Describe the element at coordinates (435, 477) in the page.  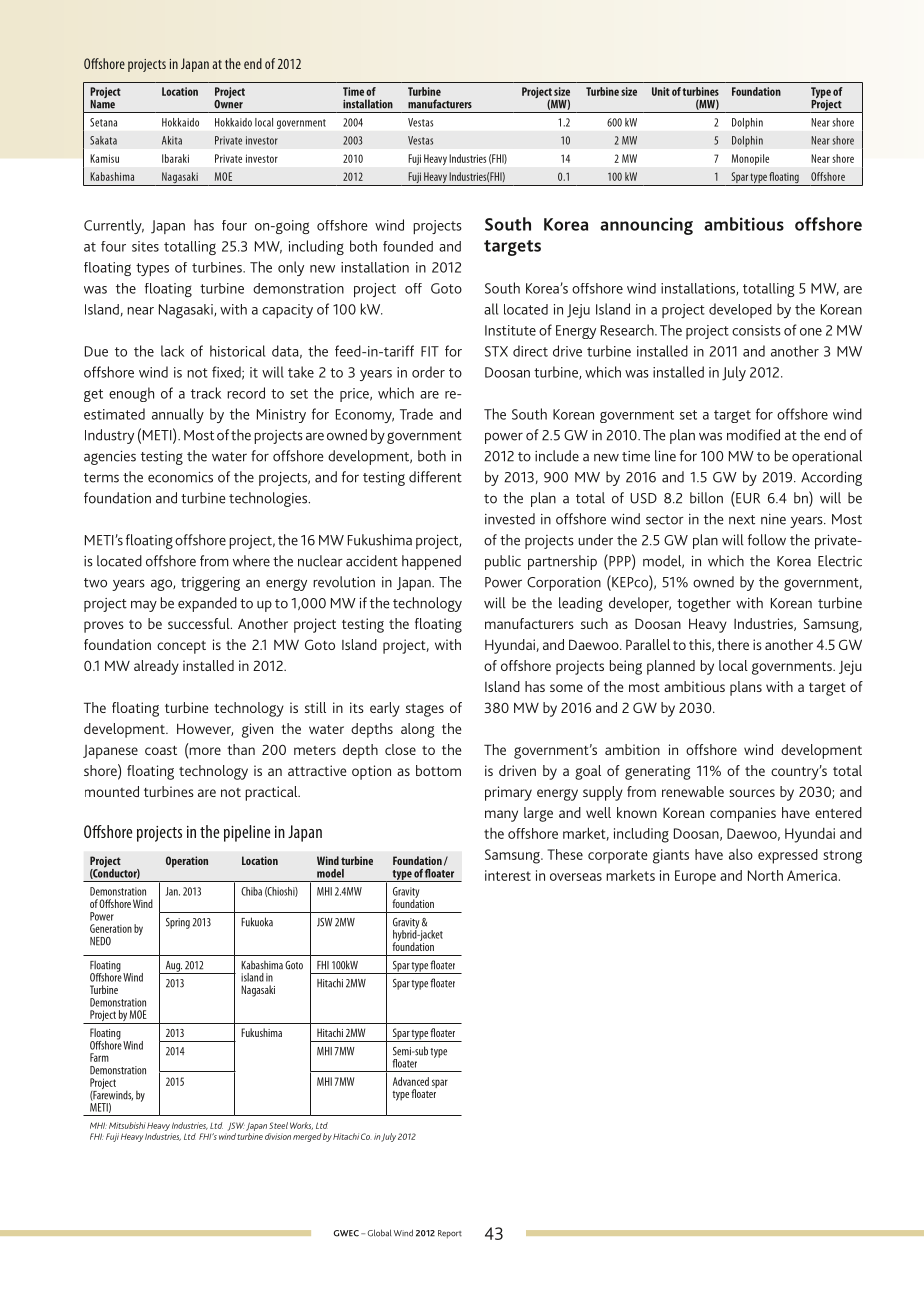
I see `different` at that location.
